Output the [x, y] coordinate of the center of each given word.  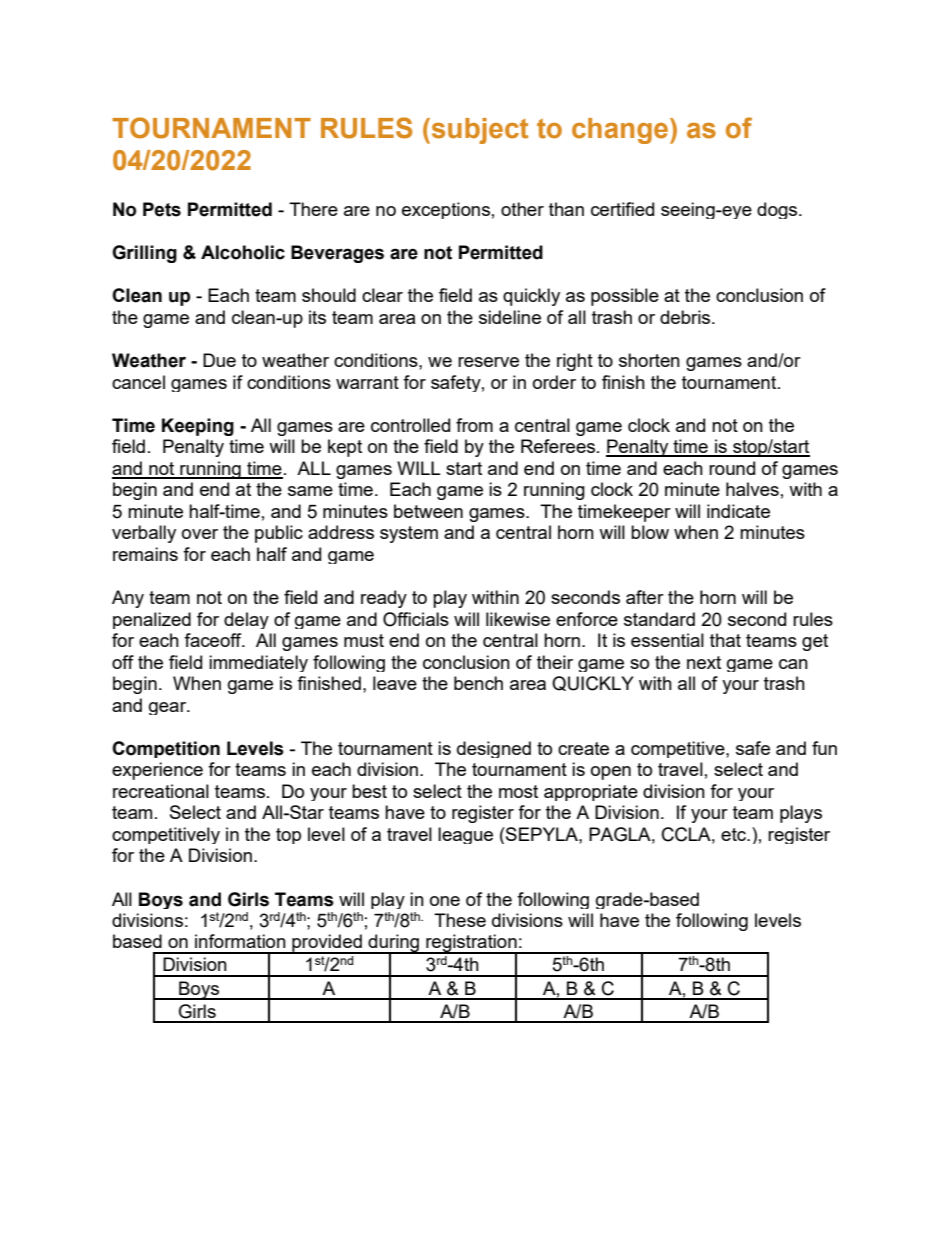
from [474, 425]
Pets [162, 209]
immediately [258, 663]
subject [478, 131]
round [732, 468]
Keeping [198, 427]
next [704, 662]
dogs [778, 210]
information [240, 941]
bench [478, 683]
